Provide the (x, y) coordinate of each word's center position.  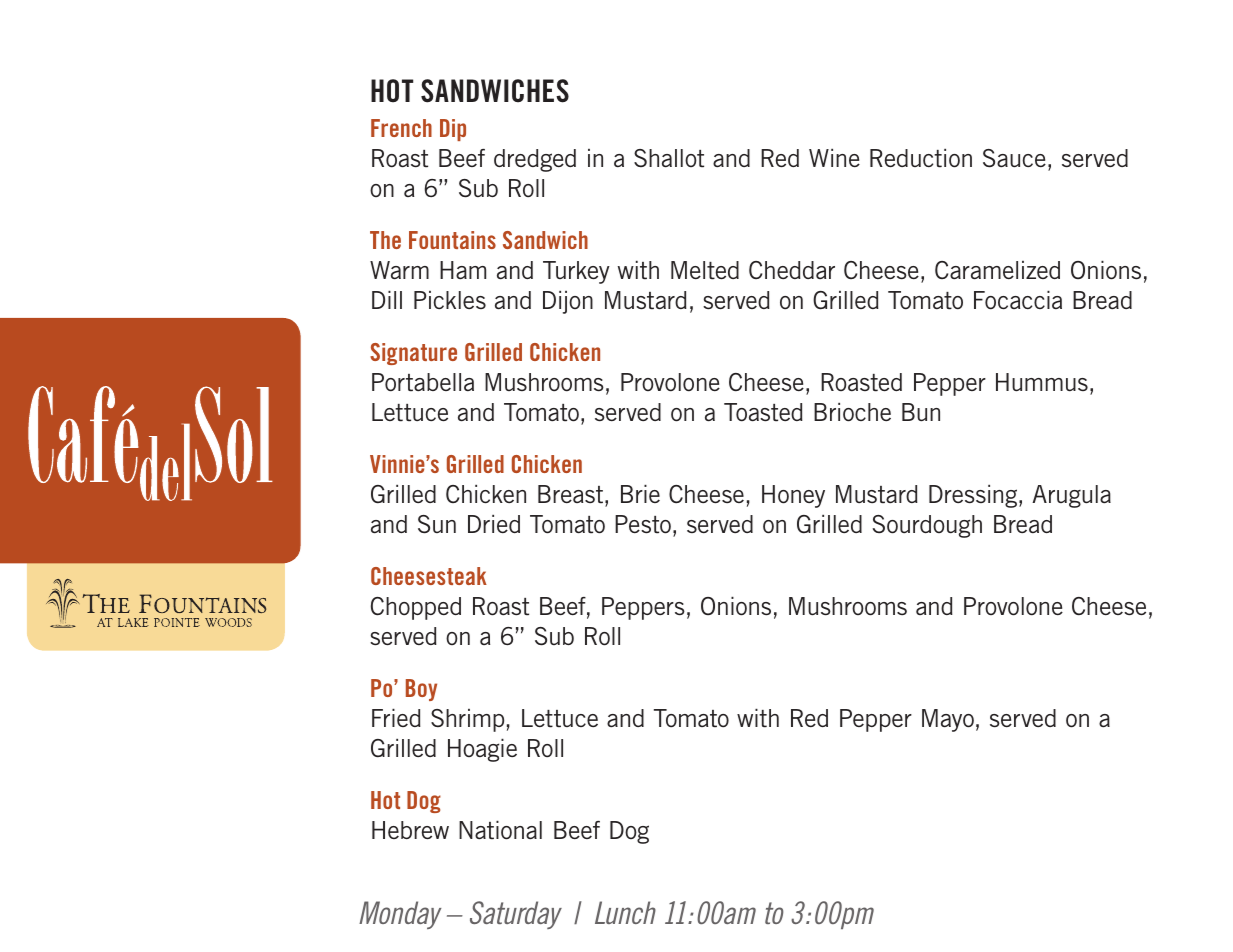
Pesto (643, 524)
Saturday (516, 915)
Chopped (416, 608)
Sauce (1014, 158)
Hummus (1042, 382)
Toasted (763, 412)
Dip (453, 130)
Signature (413, 354)
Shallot (669, 158)
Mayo (948, 720)
